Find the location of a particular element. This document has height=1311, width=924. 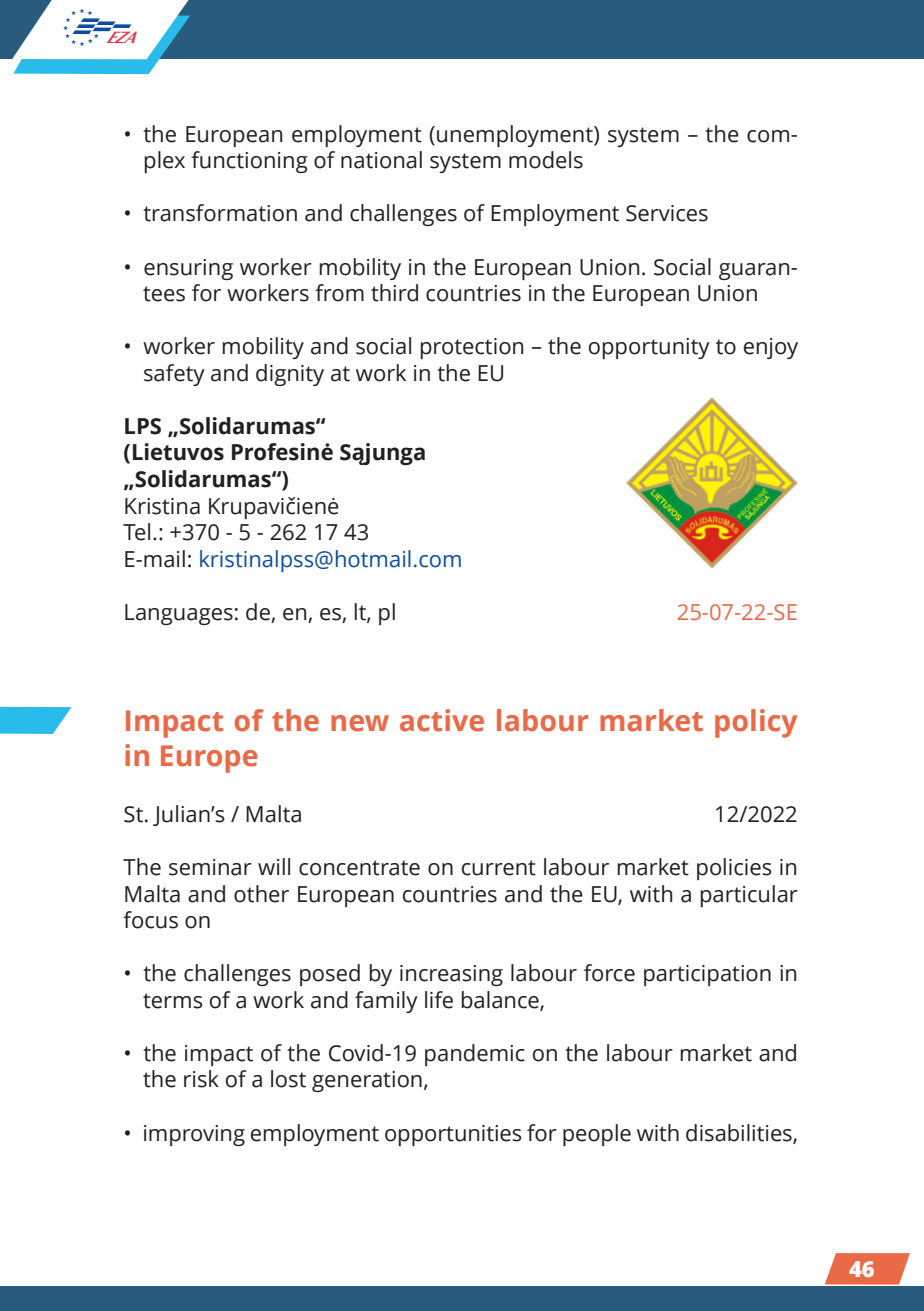

disabilities is located at coordinates (740, 1133).
